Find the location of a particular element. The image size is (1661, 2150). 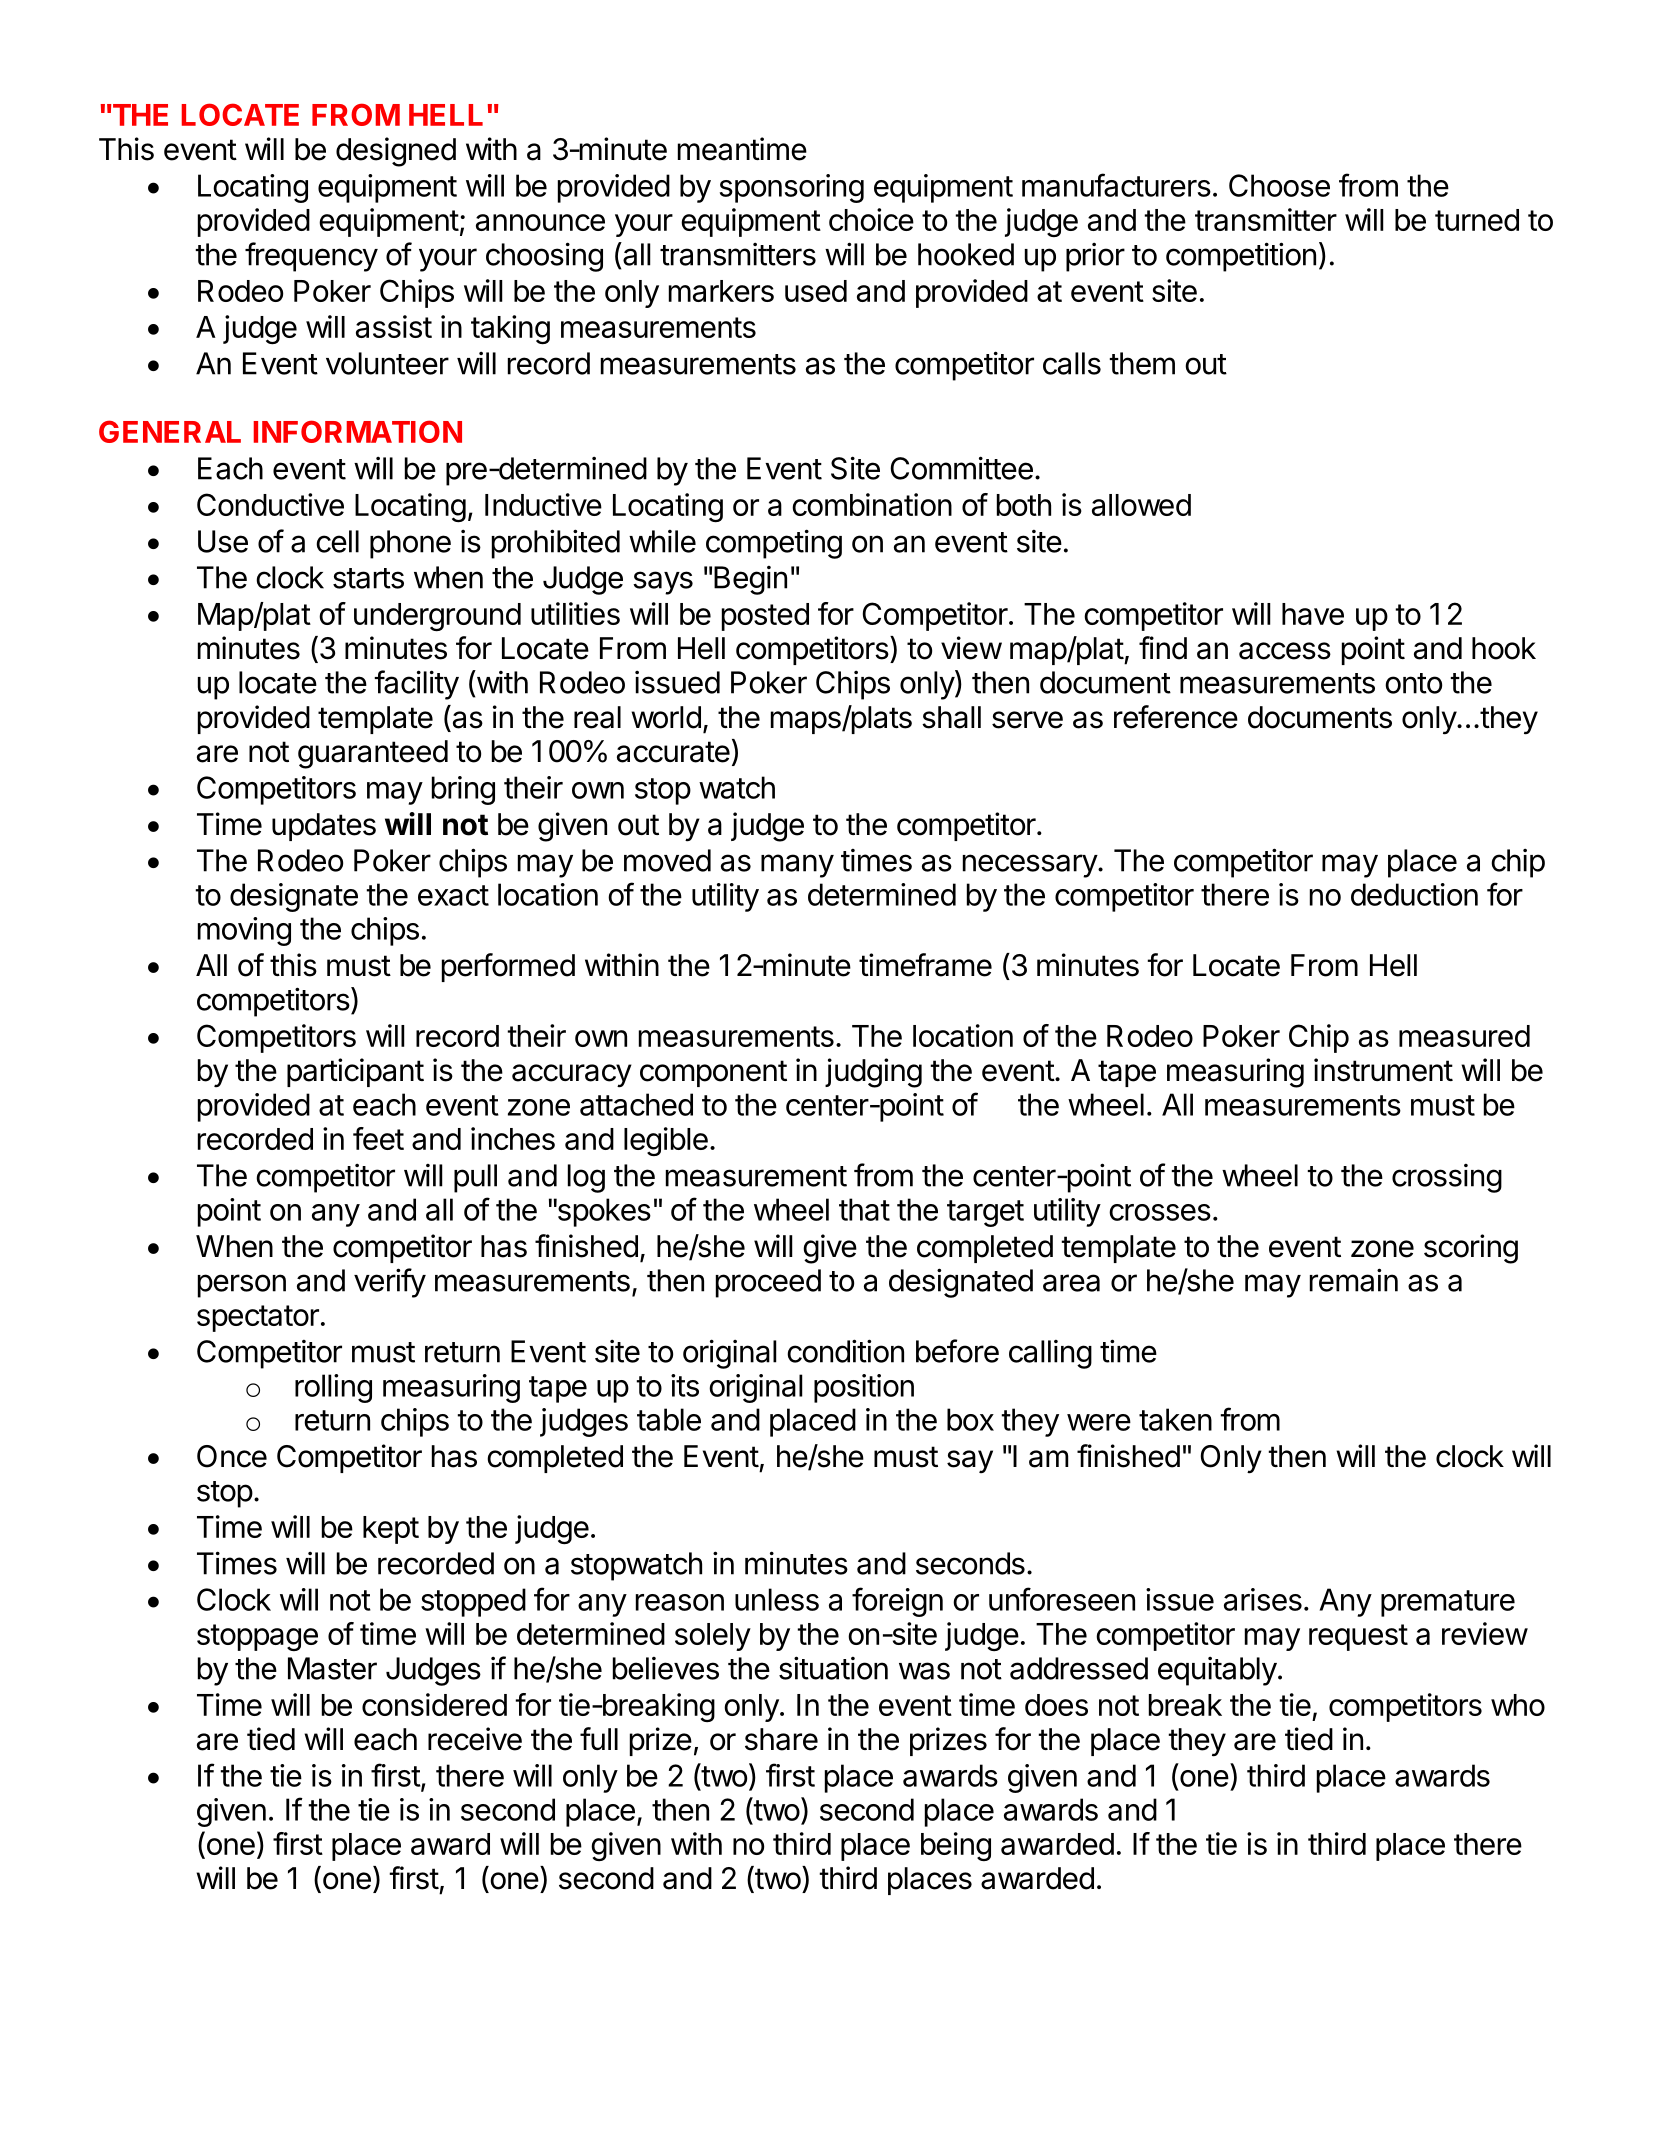

receive is located at coordinates (475, 1739).
